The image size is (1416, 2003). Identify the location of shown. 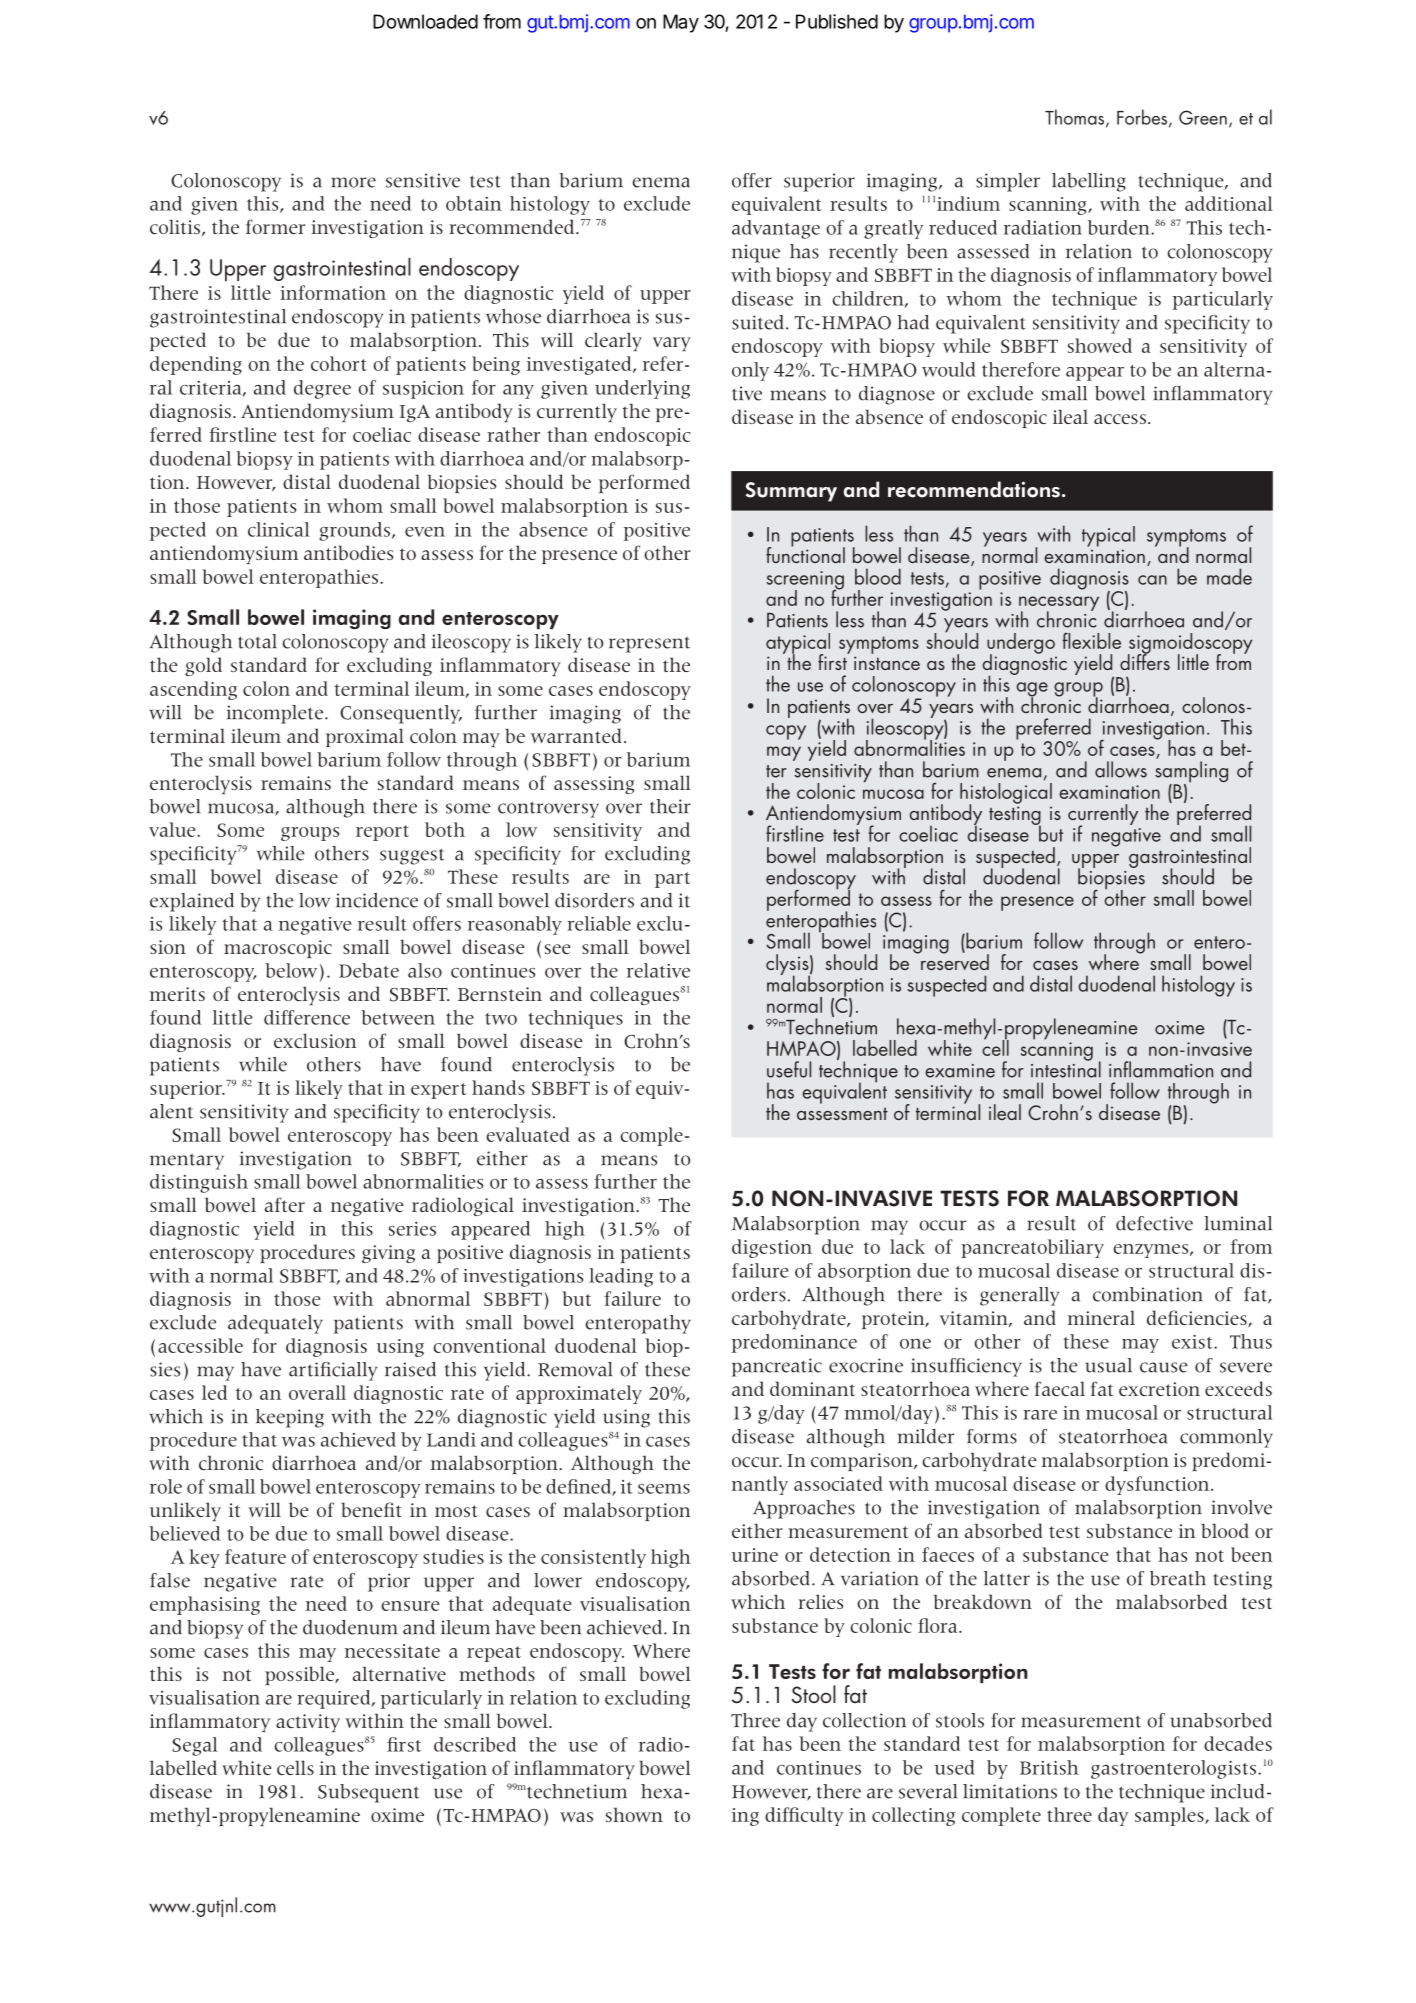
(634, 1814).
